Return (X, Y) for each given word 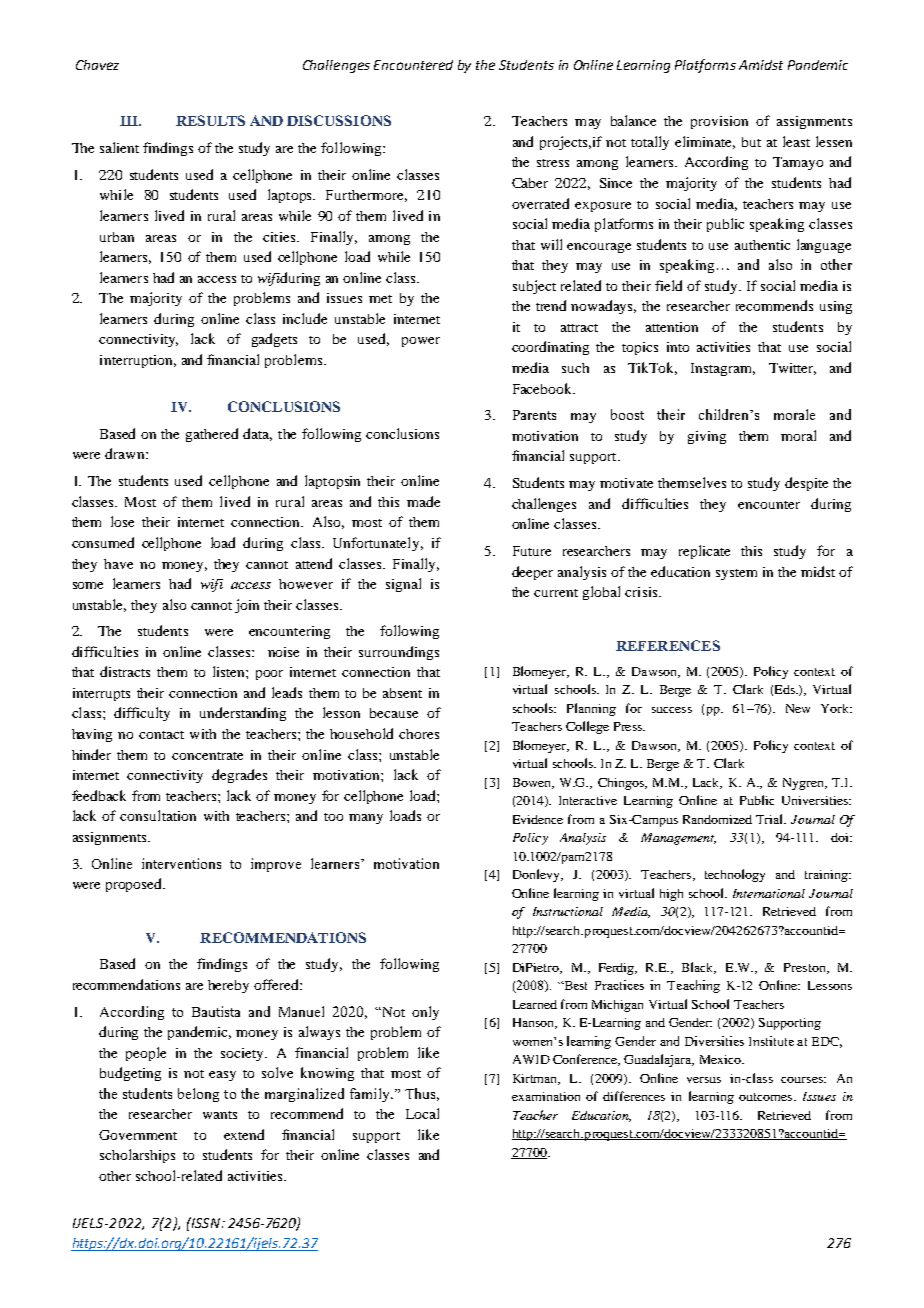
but (751, 142)
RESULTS (210, 120)
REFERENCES (668, 645)
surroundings (399, 653)
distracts (125, 671)
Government (138, 1135)
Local (422, 1113)
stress (553, 163)
